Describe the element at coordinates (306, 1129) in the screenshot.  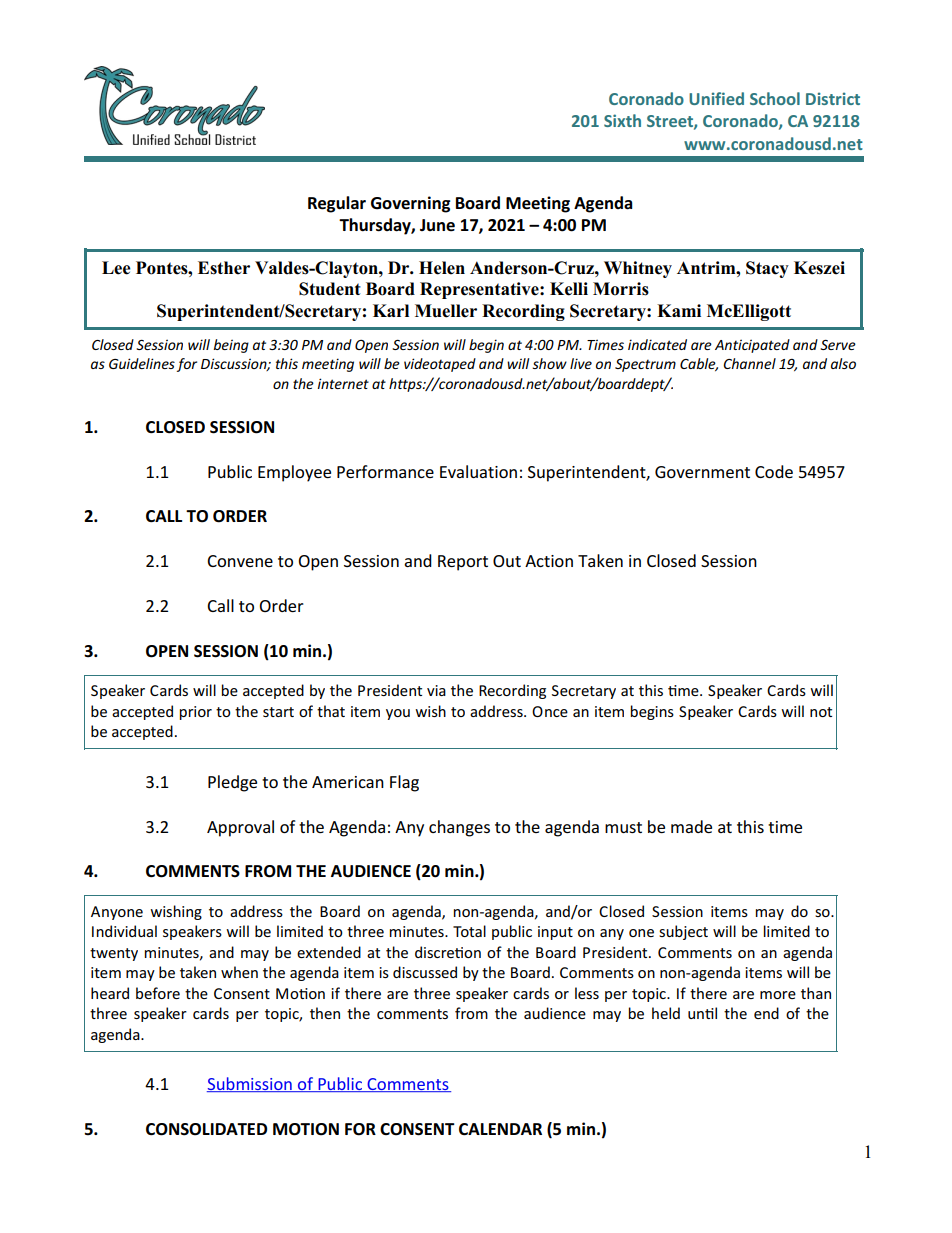
I see `MOTION` at that location.
